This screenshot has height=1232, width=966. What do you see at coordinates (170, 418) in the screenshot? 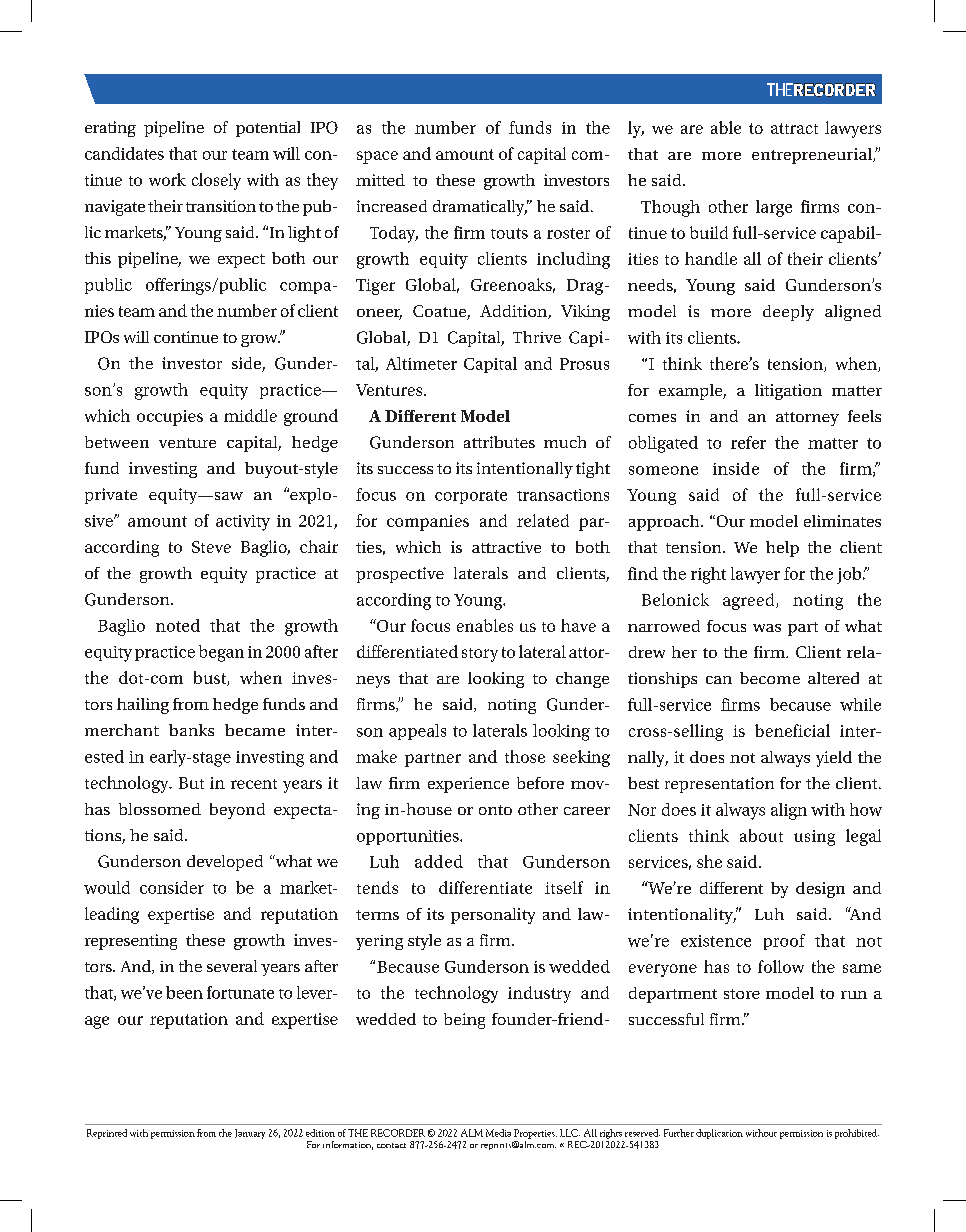
I see `occupies` at bounding box center [170, 418].
